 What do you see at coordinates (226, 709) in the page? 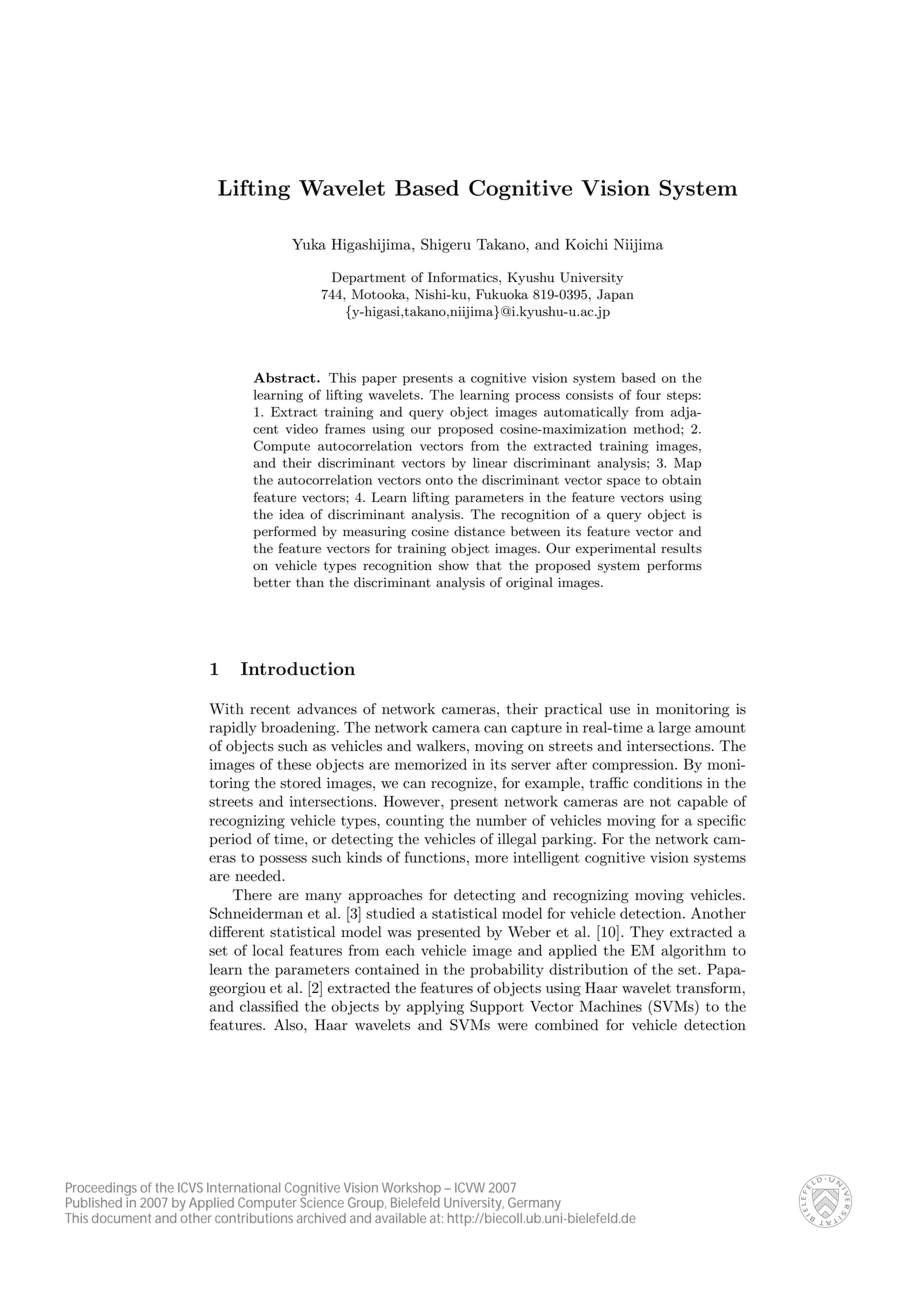
I see `With` at bounding box center [226, 709].
